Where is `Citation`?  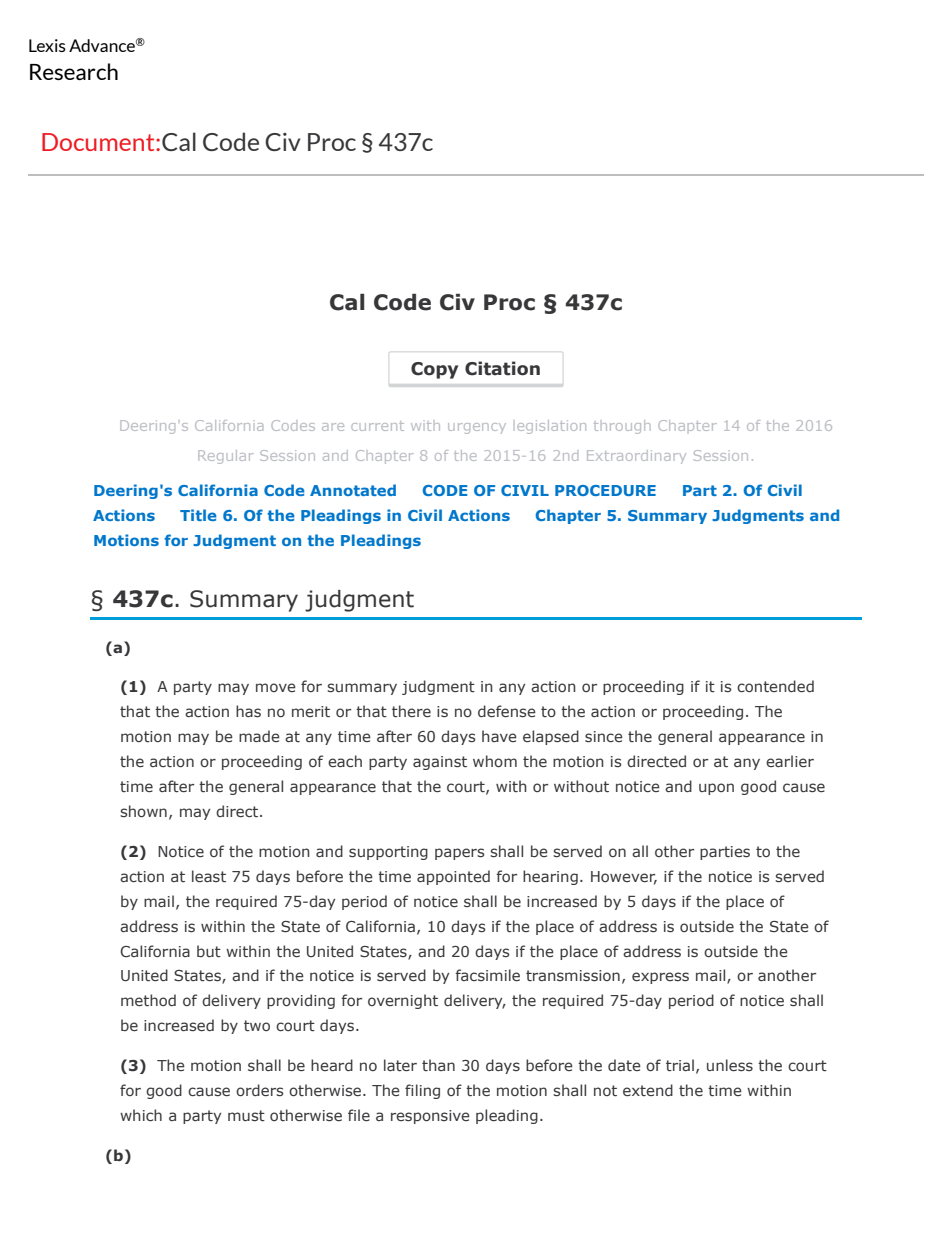 Citation is located at coordinates (502, 368).
